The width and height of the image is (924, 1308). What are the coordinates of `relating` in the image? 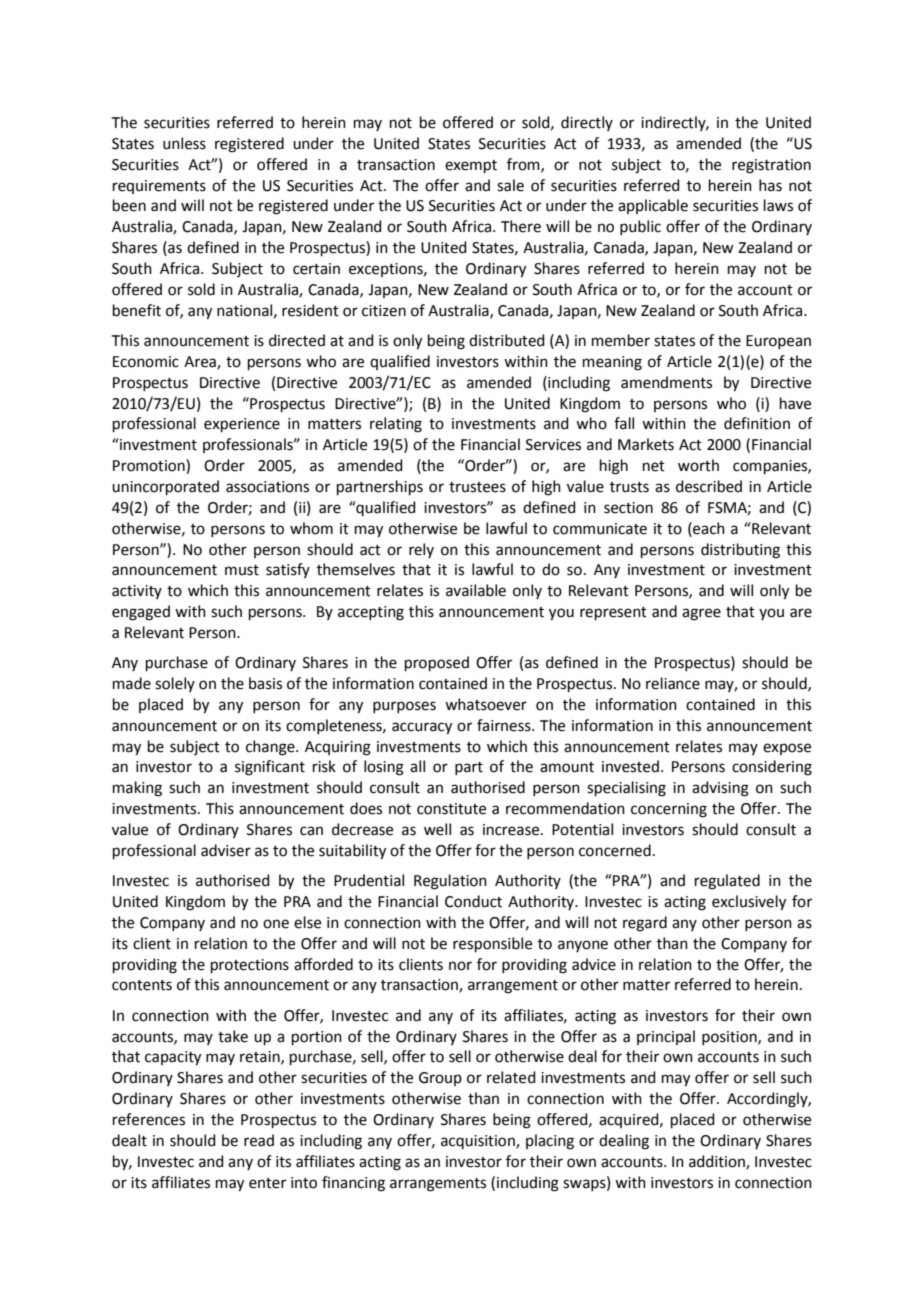 It's located at (396, 425).
